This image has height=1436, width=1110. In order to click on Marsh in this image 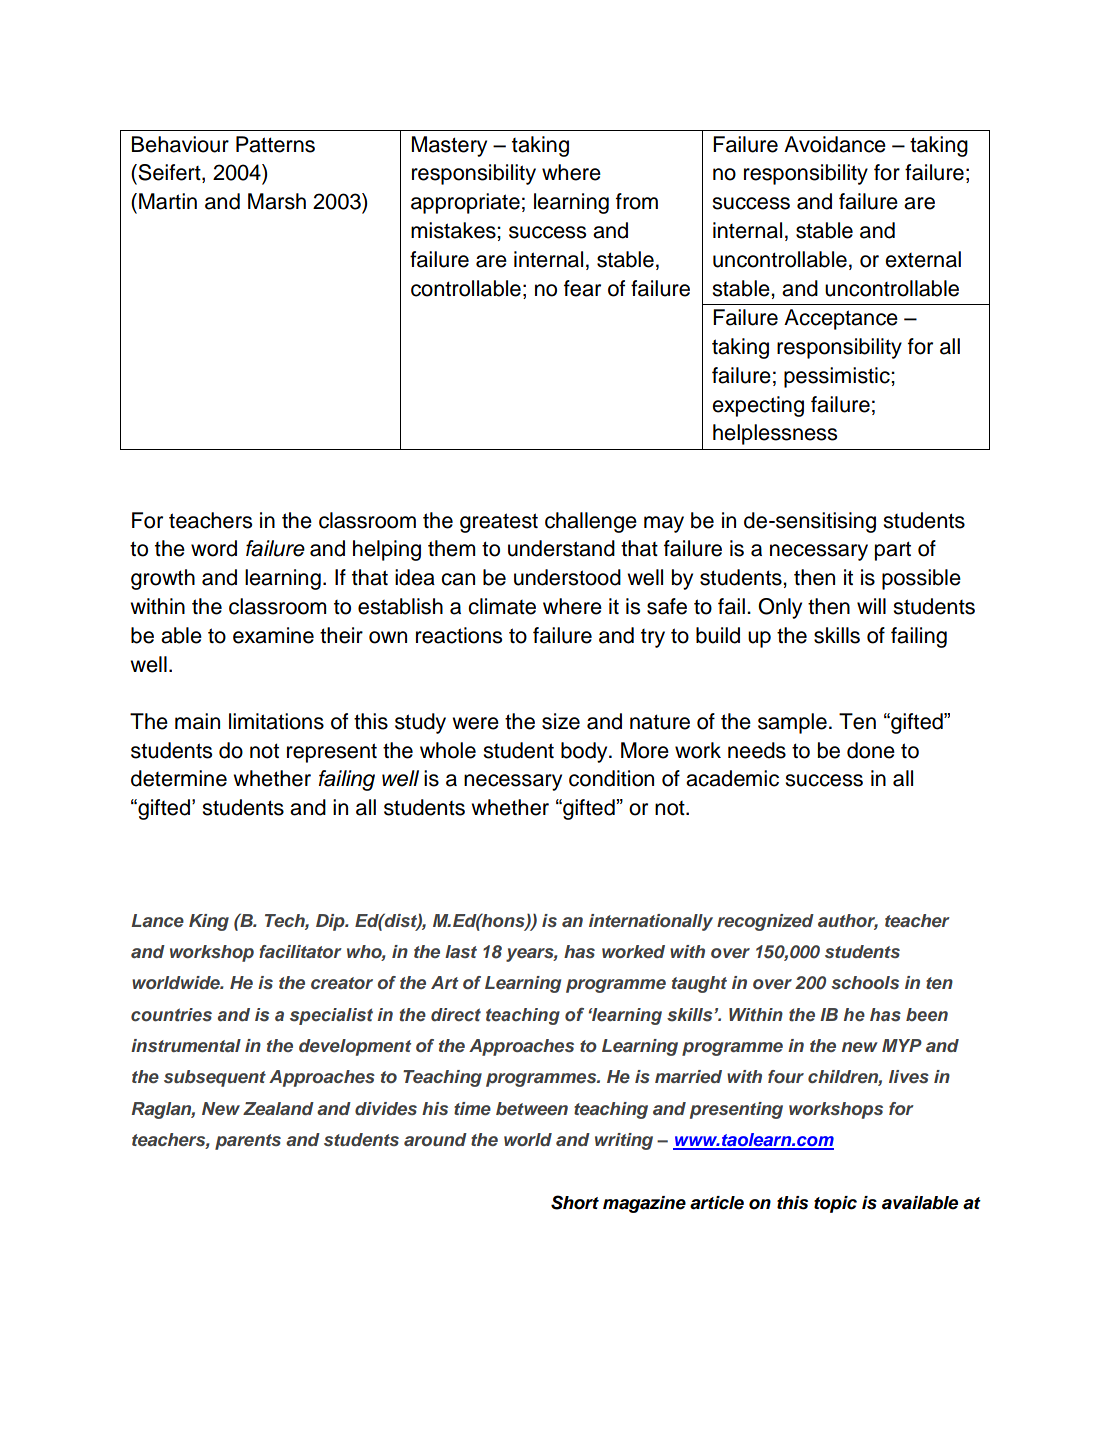, I will do `click(277, 201)`.
